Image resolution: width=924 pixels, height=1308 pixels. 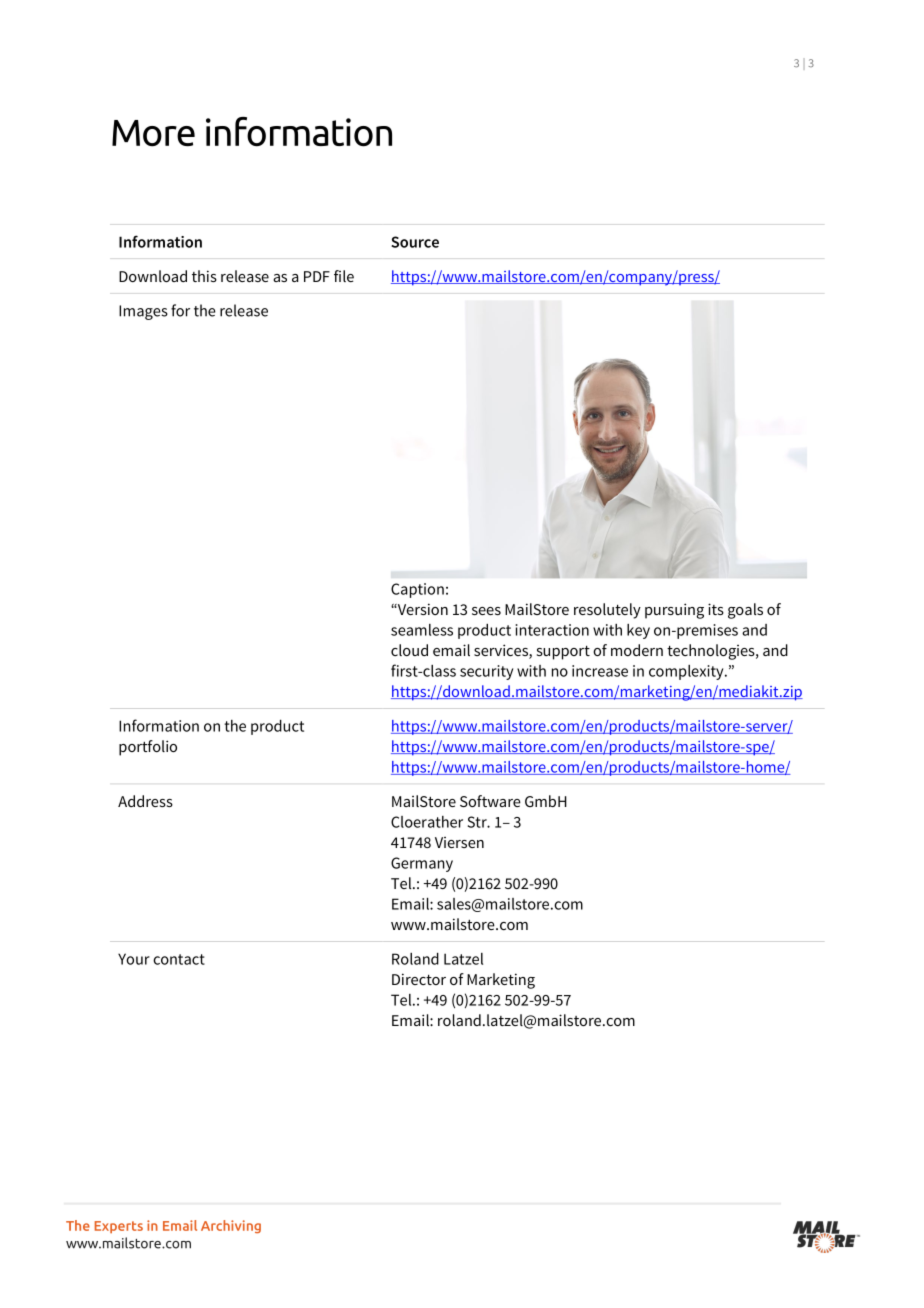 What do you see at coordinates (687, 672) in the screenshot?
I see `complexity` at bounding box center [687, 672].
